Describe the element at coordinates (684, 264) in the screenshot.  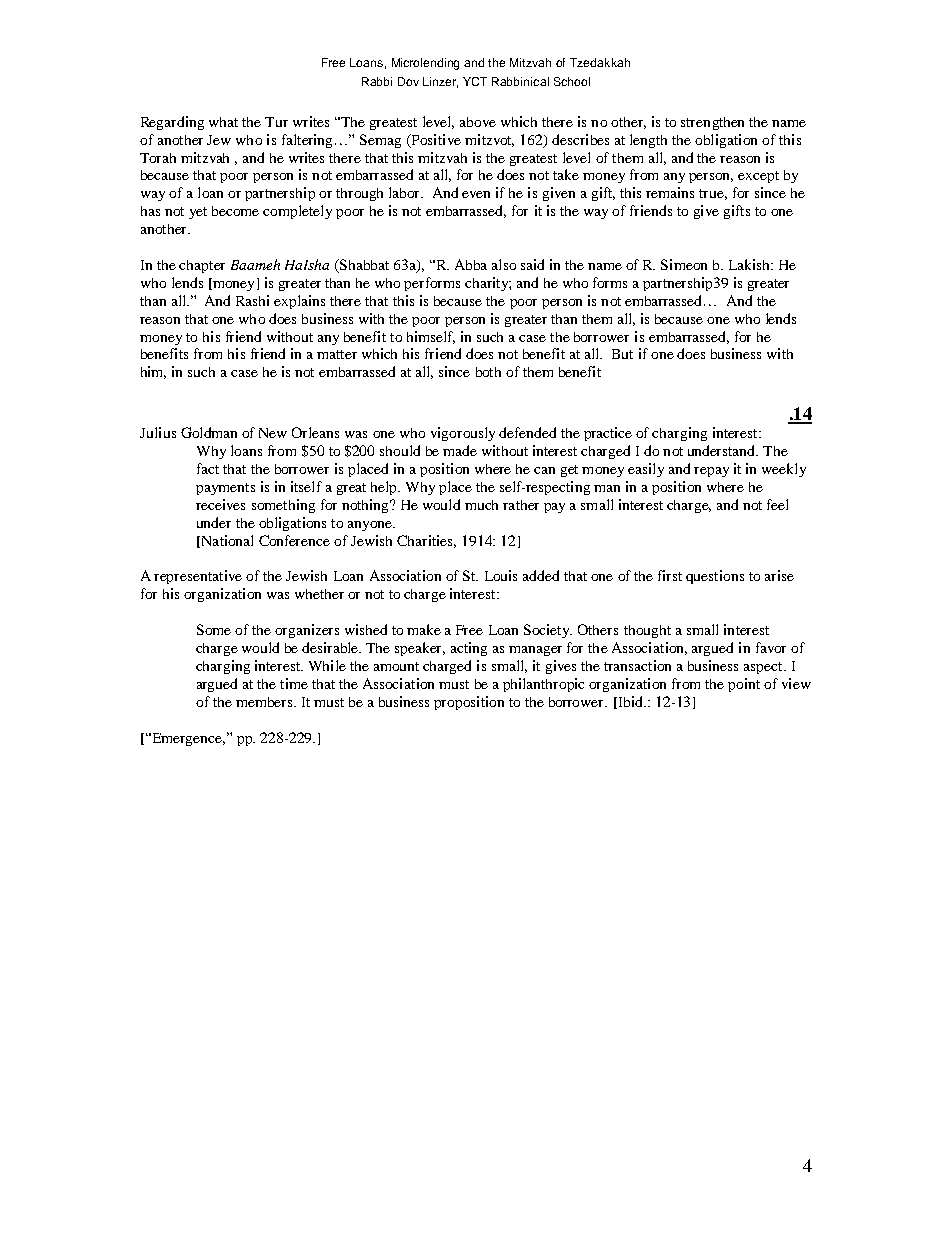
I see `Simeon` at that location.
